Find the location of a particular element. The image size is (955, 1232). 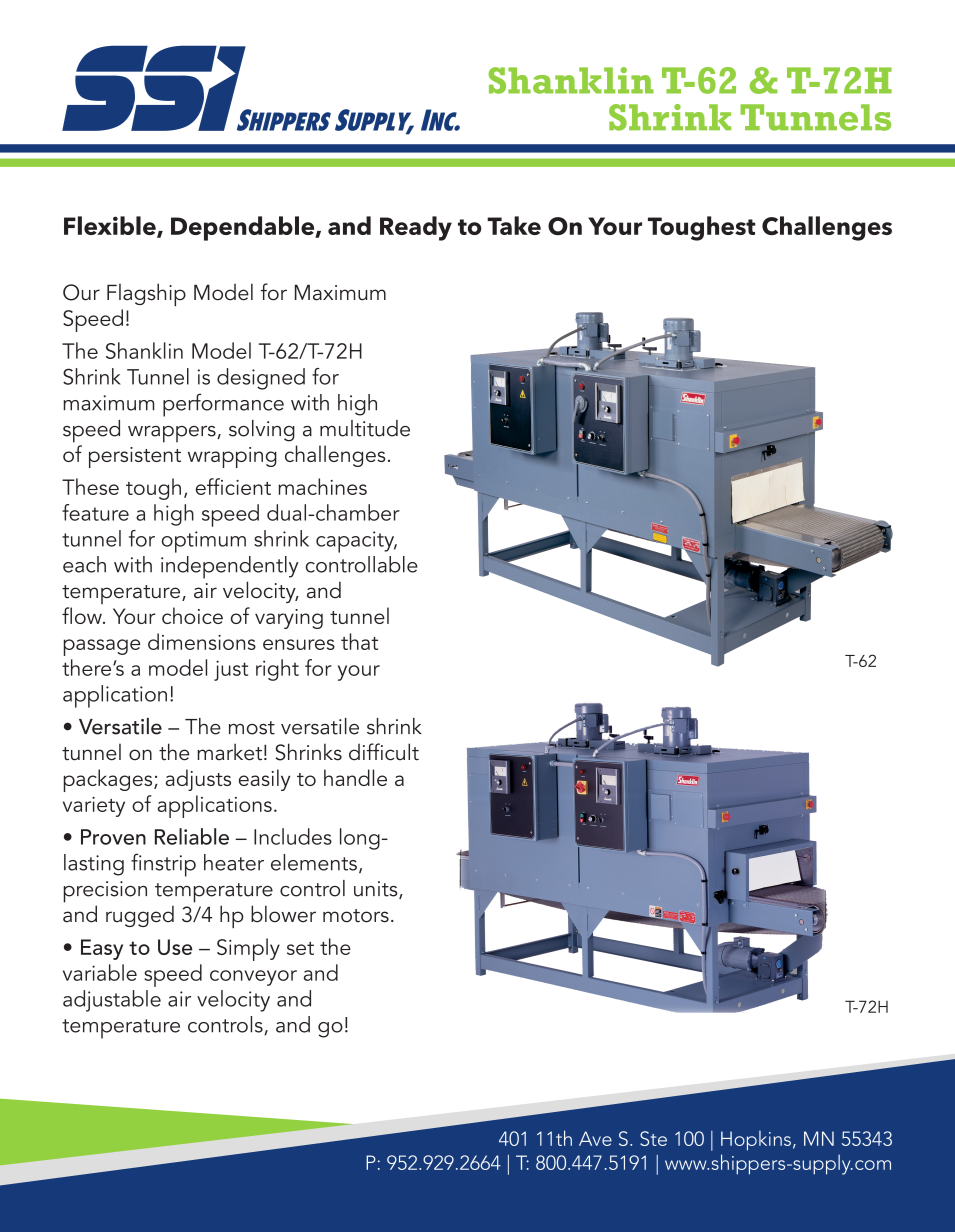

capacity is located at coordinates (356, 542).
